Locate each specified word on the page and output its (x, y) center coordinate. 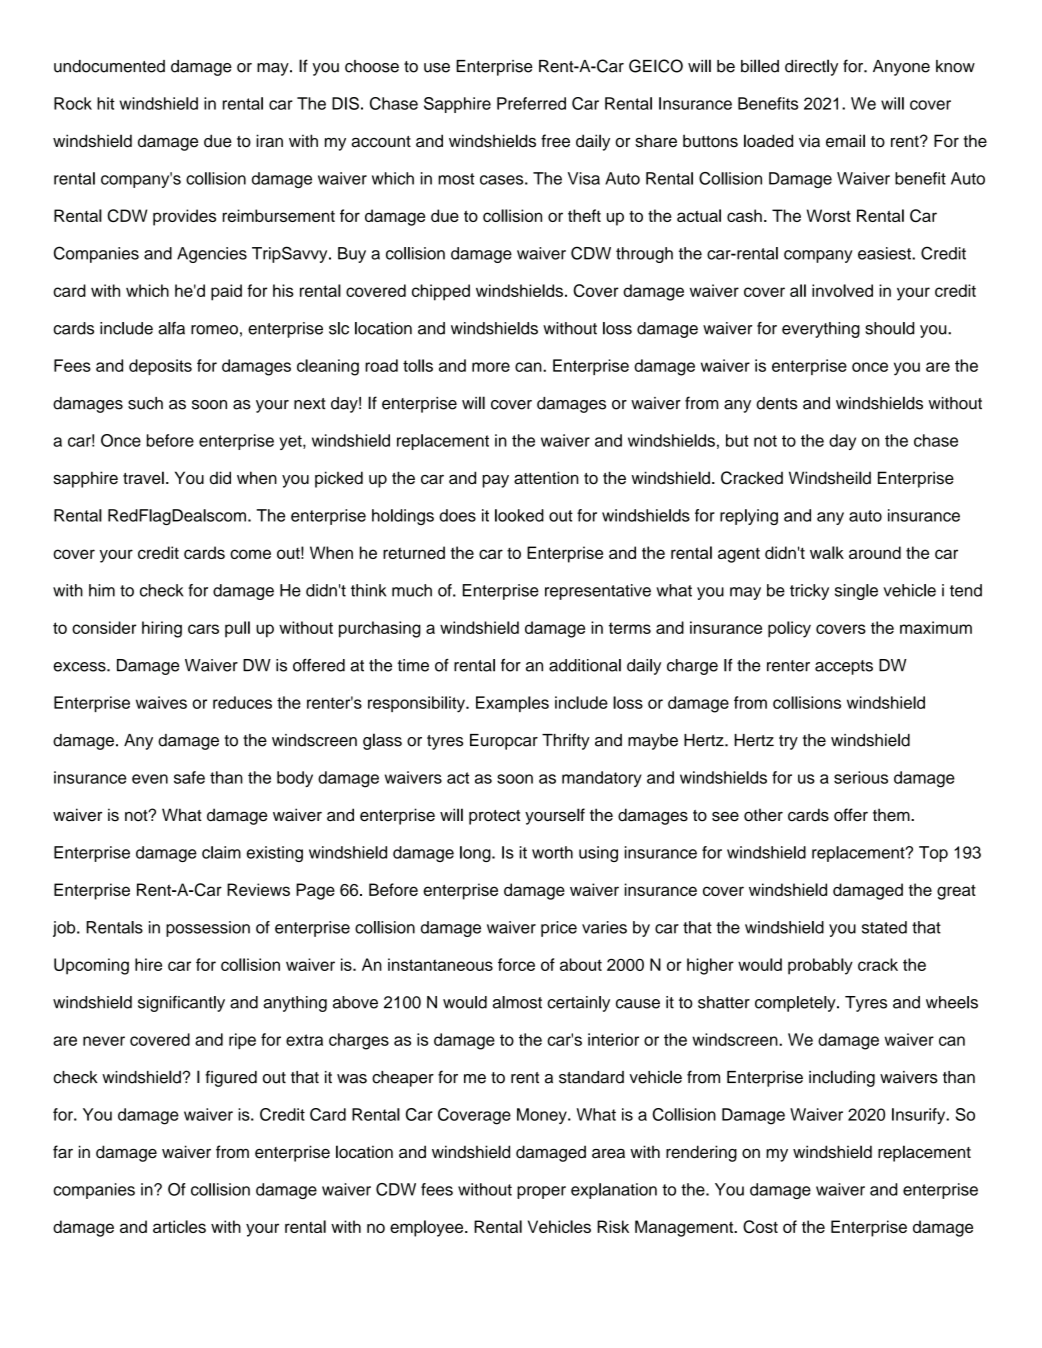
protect (494, 817)
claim (221, 852)
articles (179, 1226)
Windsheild (830, 478)
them (892, 815)
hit (106, 103)
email (845, 141)
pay (496, 481)
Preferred (531, 103)
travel (143, 478)
